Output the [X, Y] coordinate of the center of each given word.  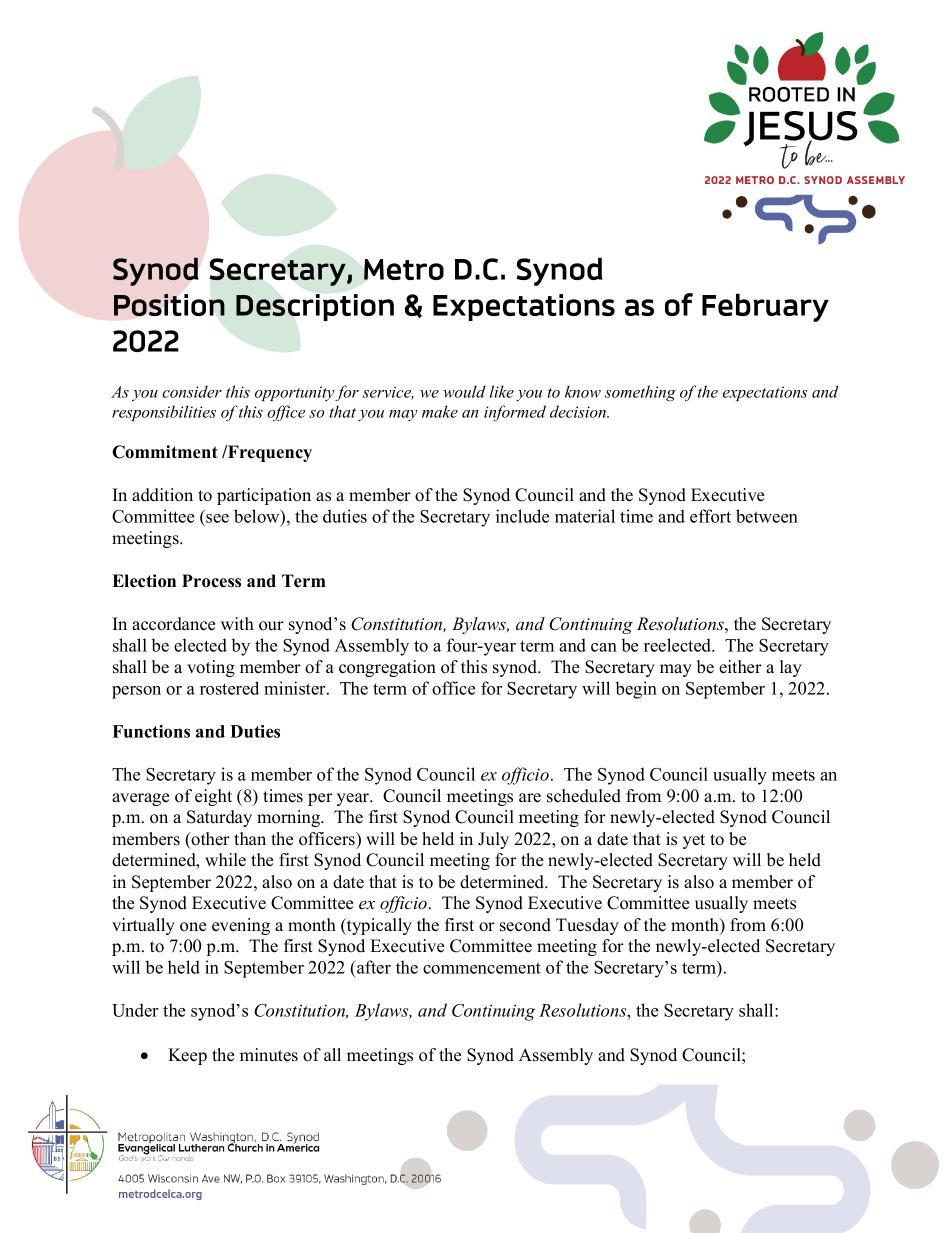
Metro [404, 269]
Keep [187, 1056]
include [522, 516]
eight [213, 797]
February [765, 307]
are [530, 798]
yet [694, 841]
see [217, 518]
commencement [482, 968]
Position [169, 305]
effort [710, 516]
